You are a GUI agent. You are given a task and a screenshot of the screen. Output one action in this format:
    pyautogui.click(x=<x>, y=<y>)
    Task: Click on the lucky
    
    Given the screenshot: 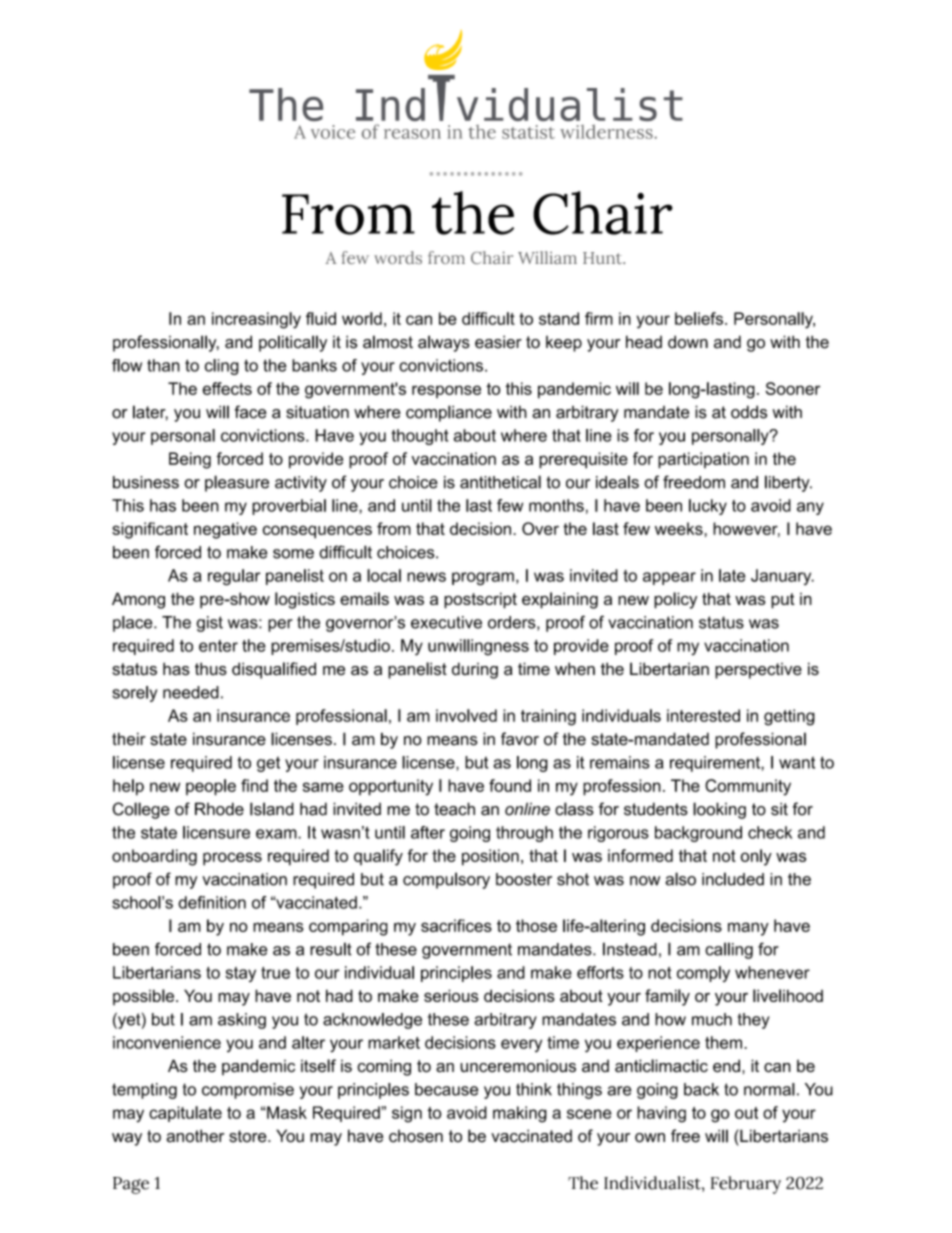 What is the action you would take?
    pyautogui.click(x=708, y=507)
